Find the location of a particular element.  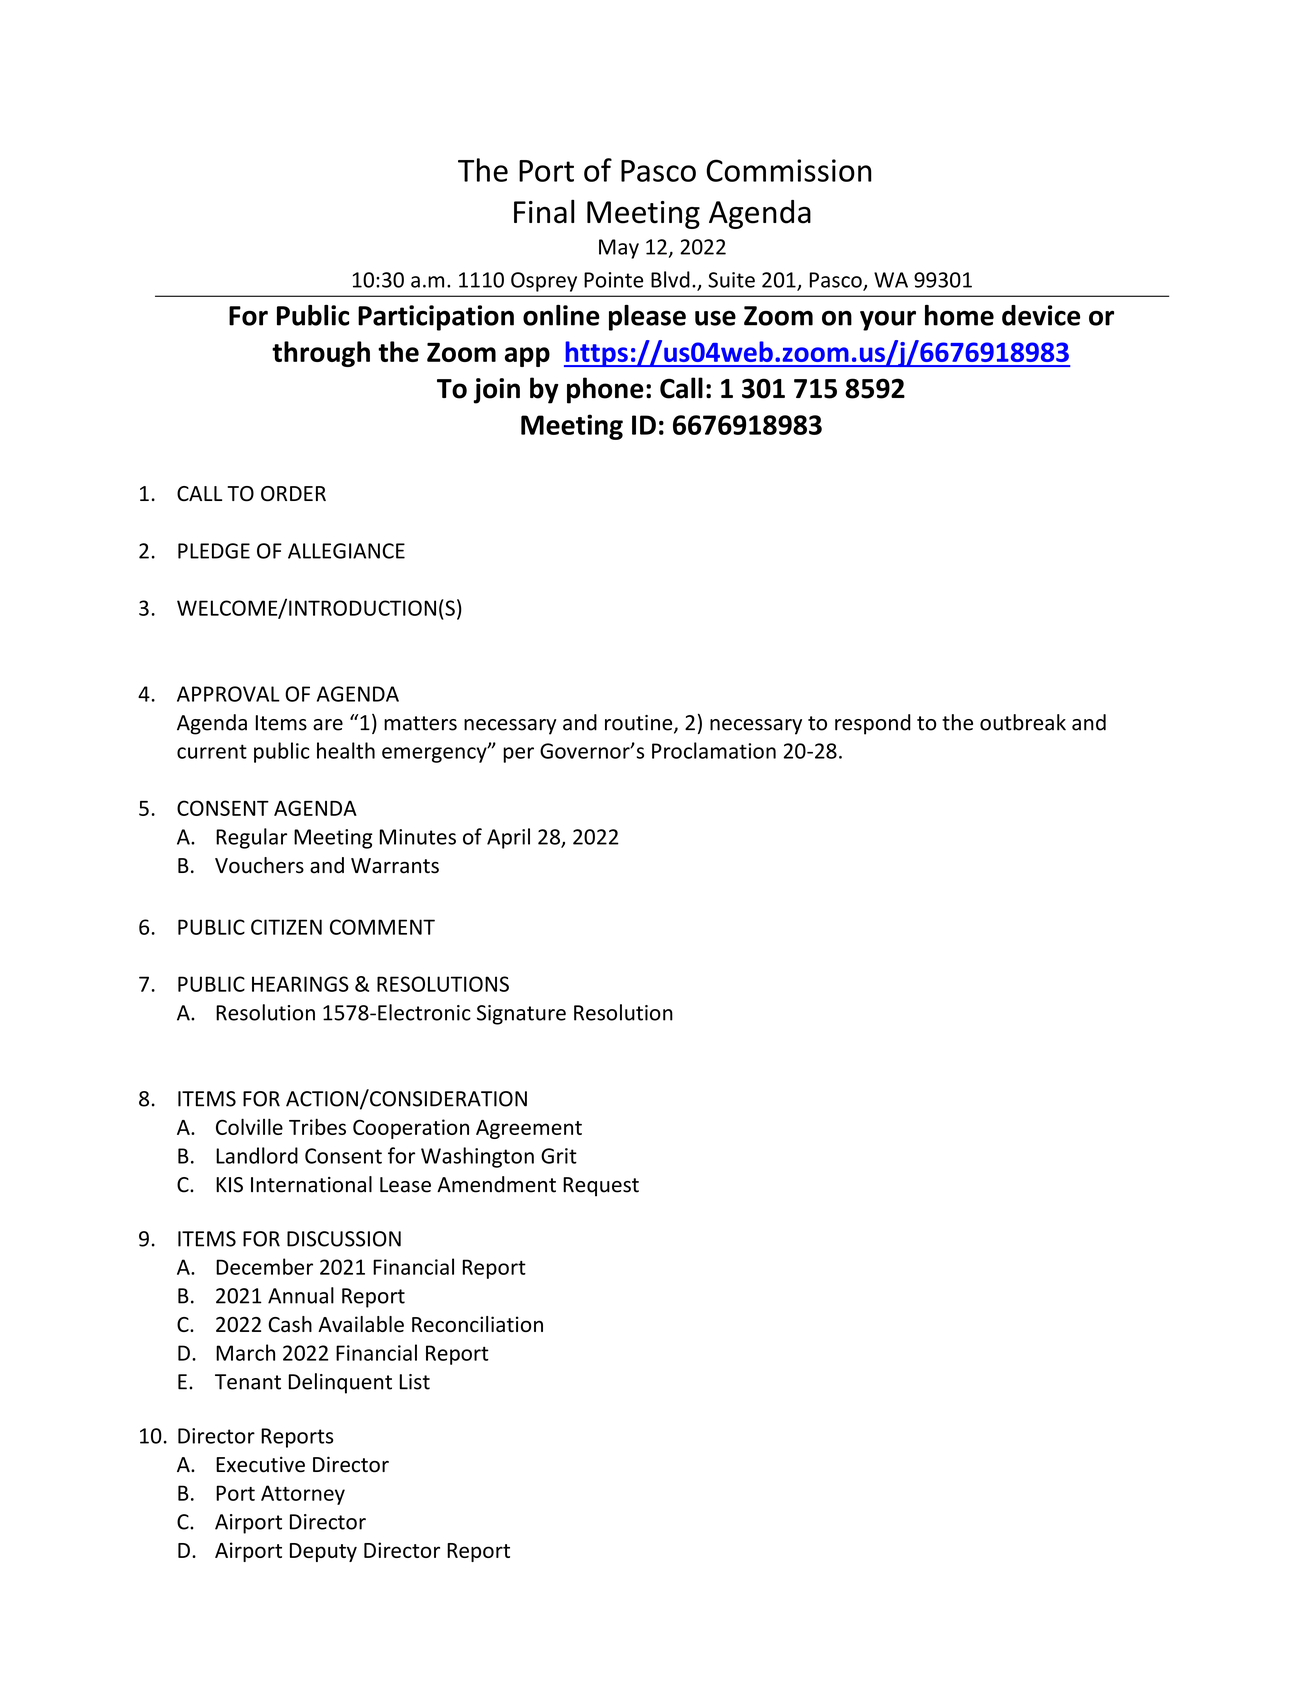

routine is located at coordinates (640, 724).
